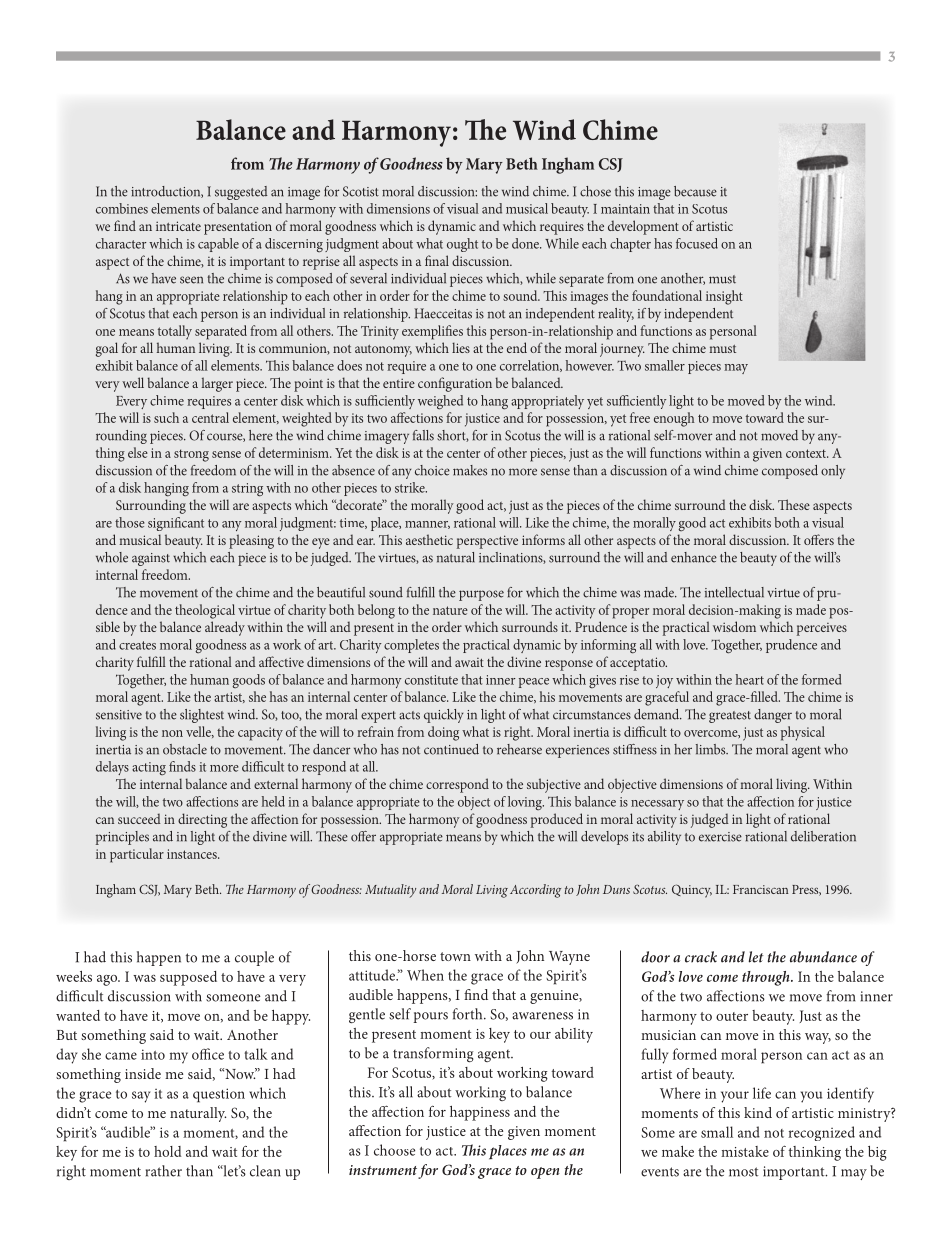 The image size is (952, 1233). I want to click on significant, so click(176, 524).
